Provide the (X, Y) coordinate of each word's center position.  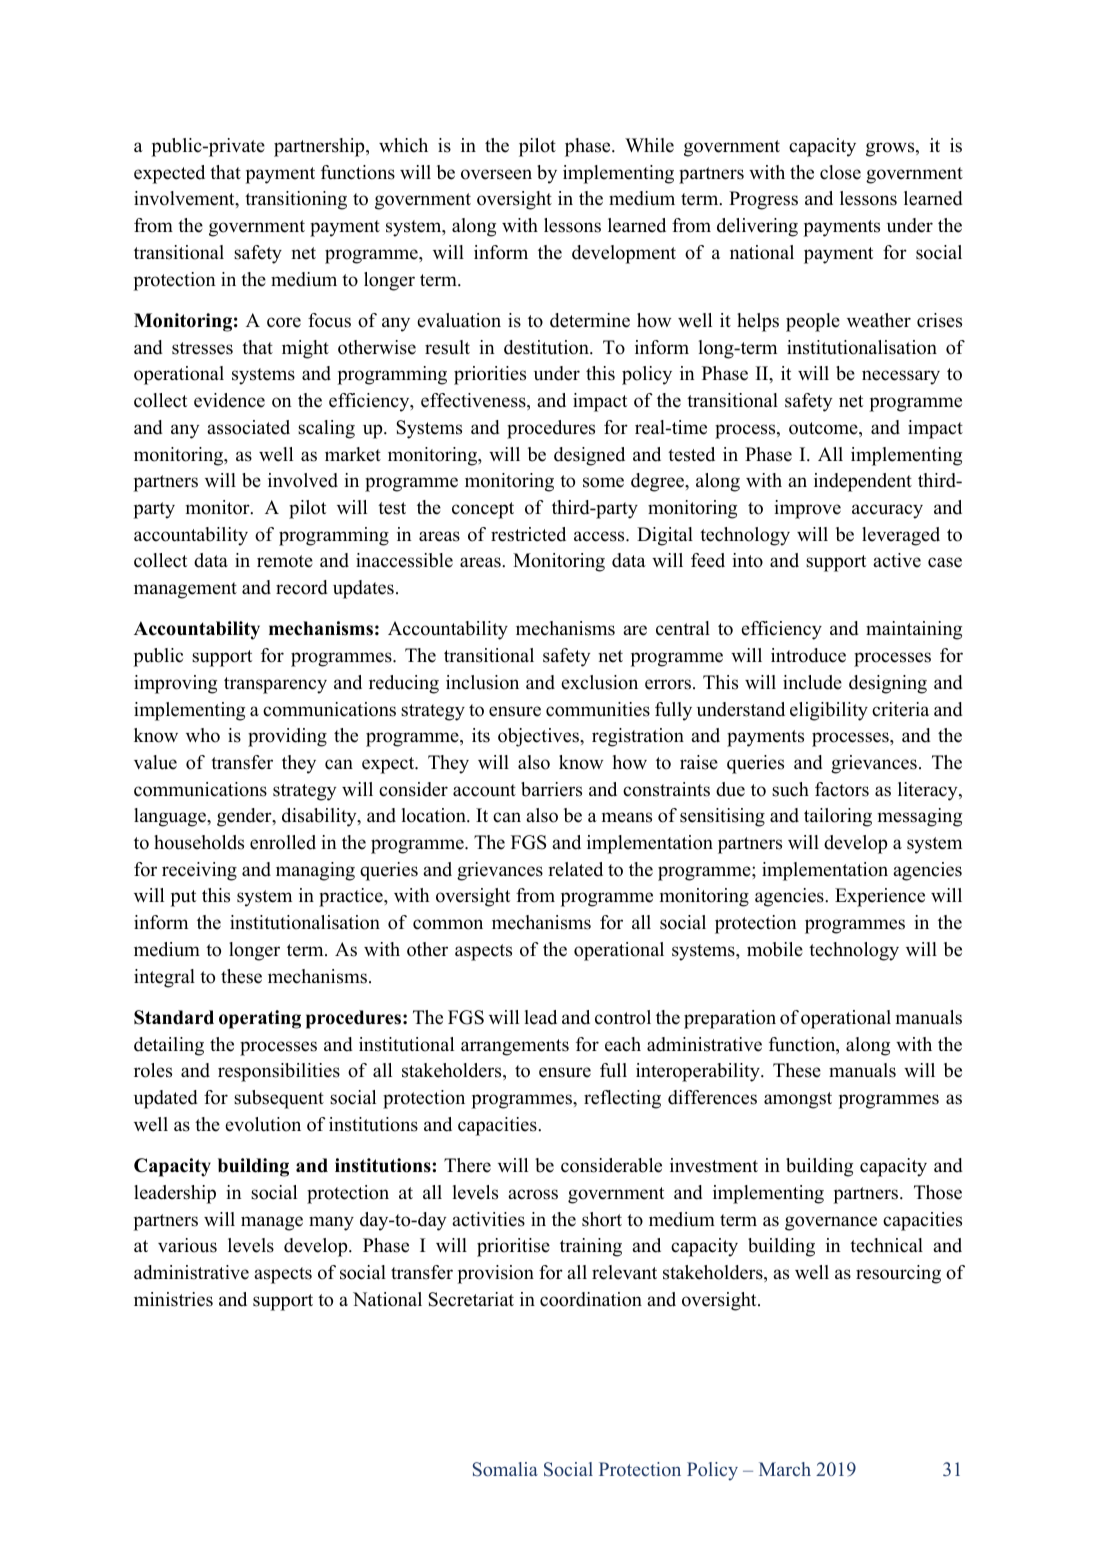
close (840, 172)
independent (863, 482)
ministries (173, 1299)
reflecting (622, 1099)
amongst (798, 1100)
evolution (263, 1124)
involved (303, 480)
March (785, 1469)
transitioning (296, 200)
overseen (496, 174)
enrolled (283, 842)
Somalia (505, 1469)
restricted (528, 534)
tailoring (838, 817)
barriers (551, 789)
